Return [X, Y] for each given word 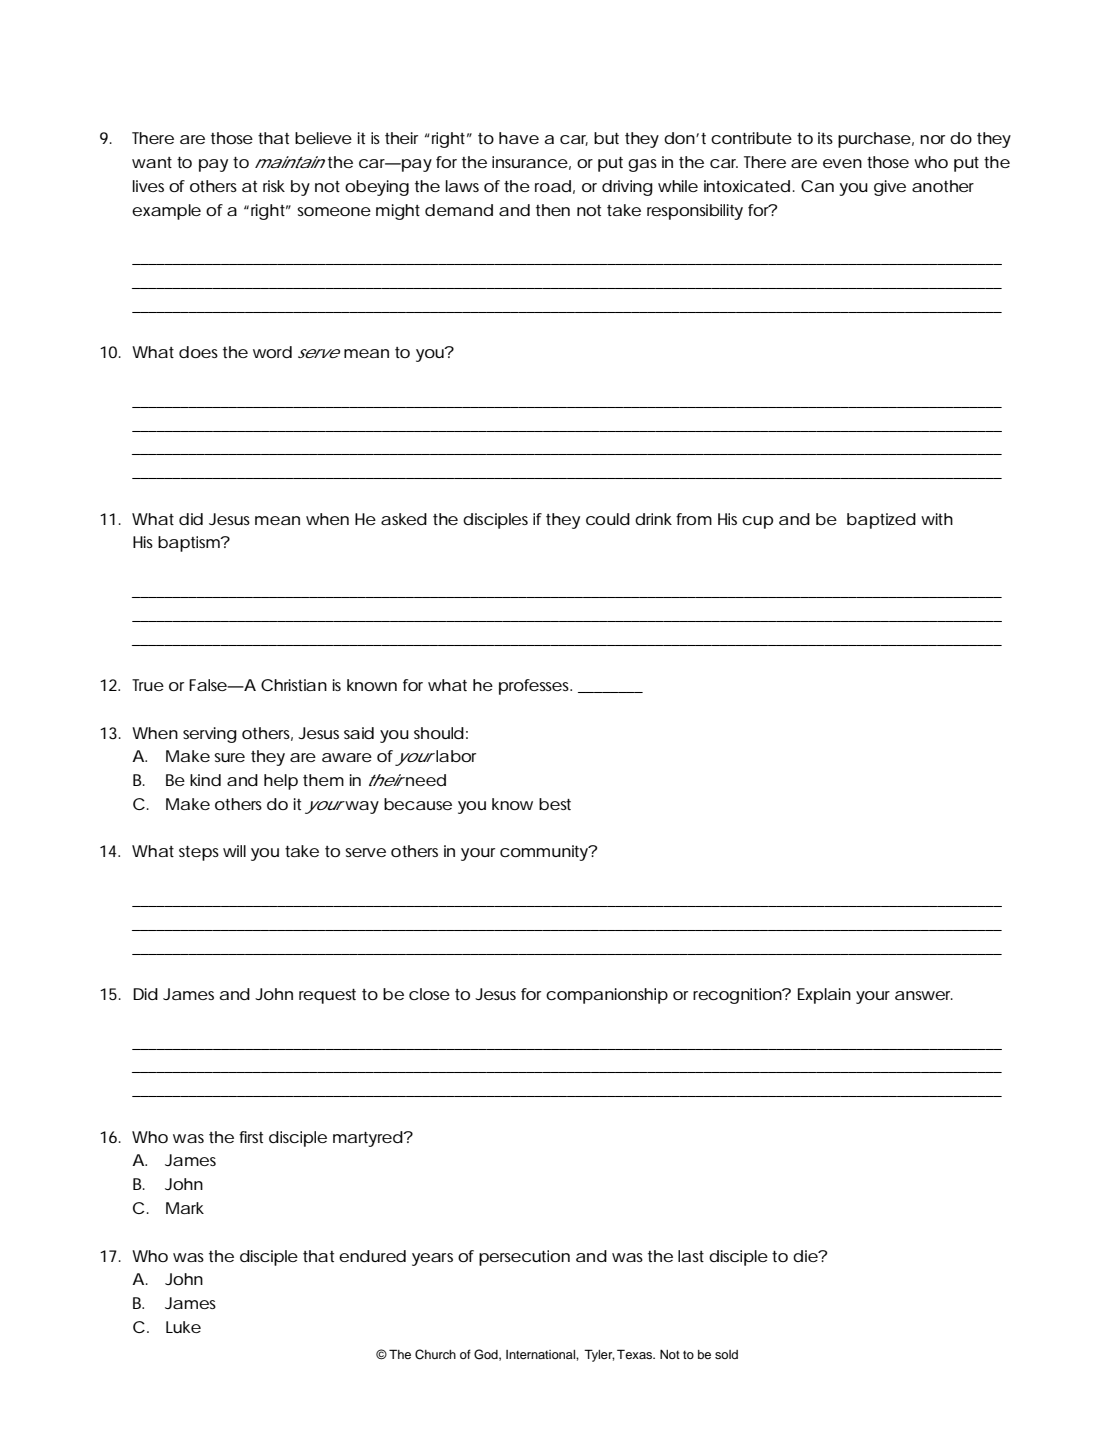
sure [229, 757]
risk [274, 186]
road [553, 186]
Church [435, 1354]
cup [757, 522]
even [842, 163]
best [555, 804]
